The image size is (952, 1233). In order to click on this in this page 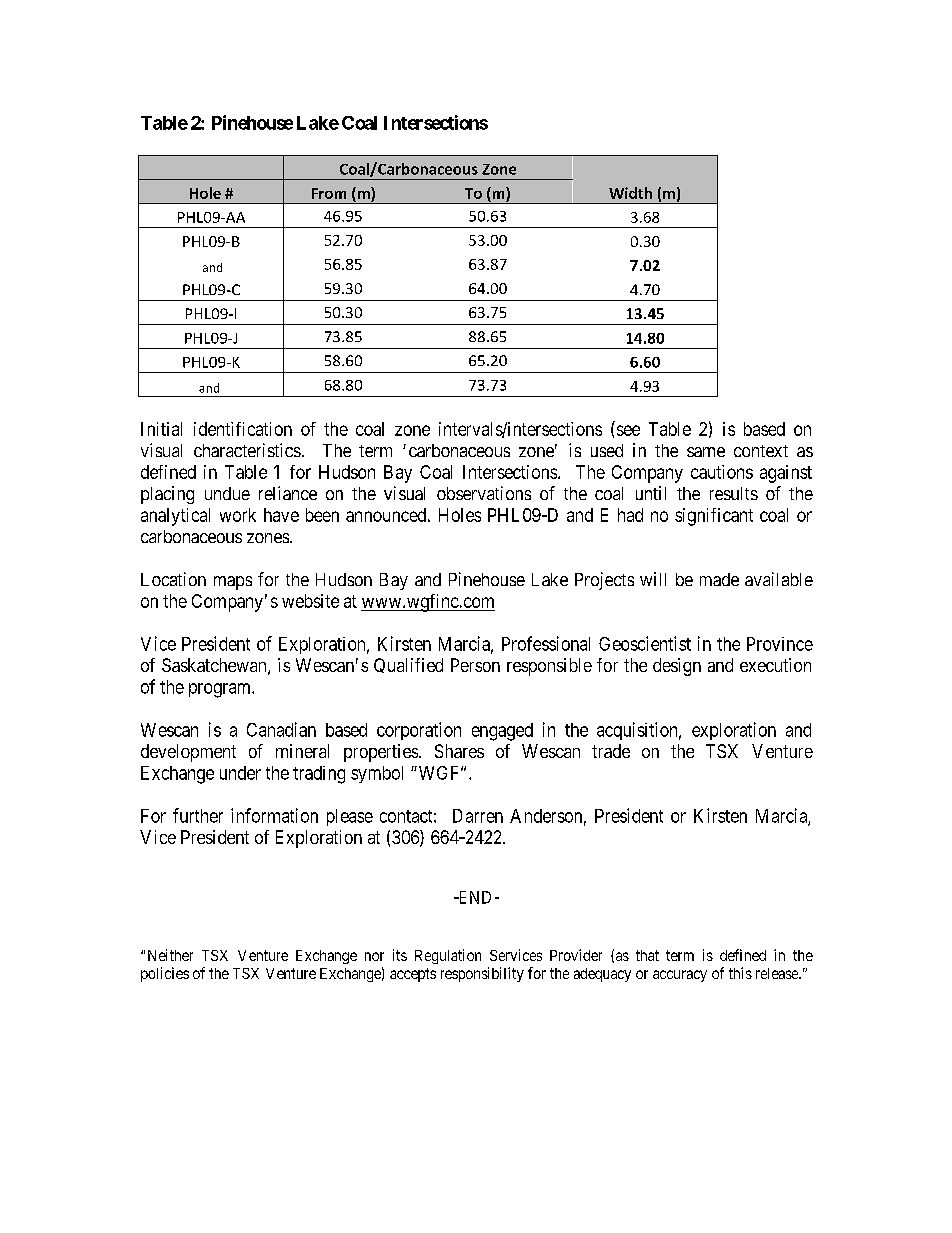, I will do `click(740, 973)`.
